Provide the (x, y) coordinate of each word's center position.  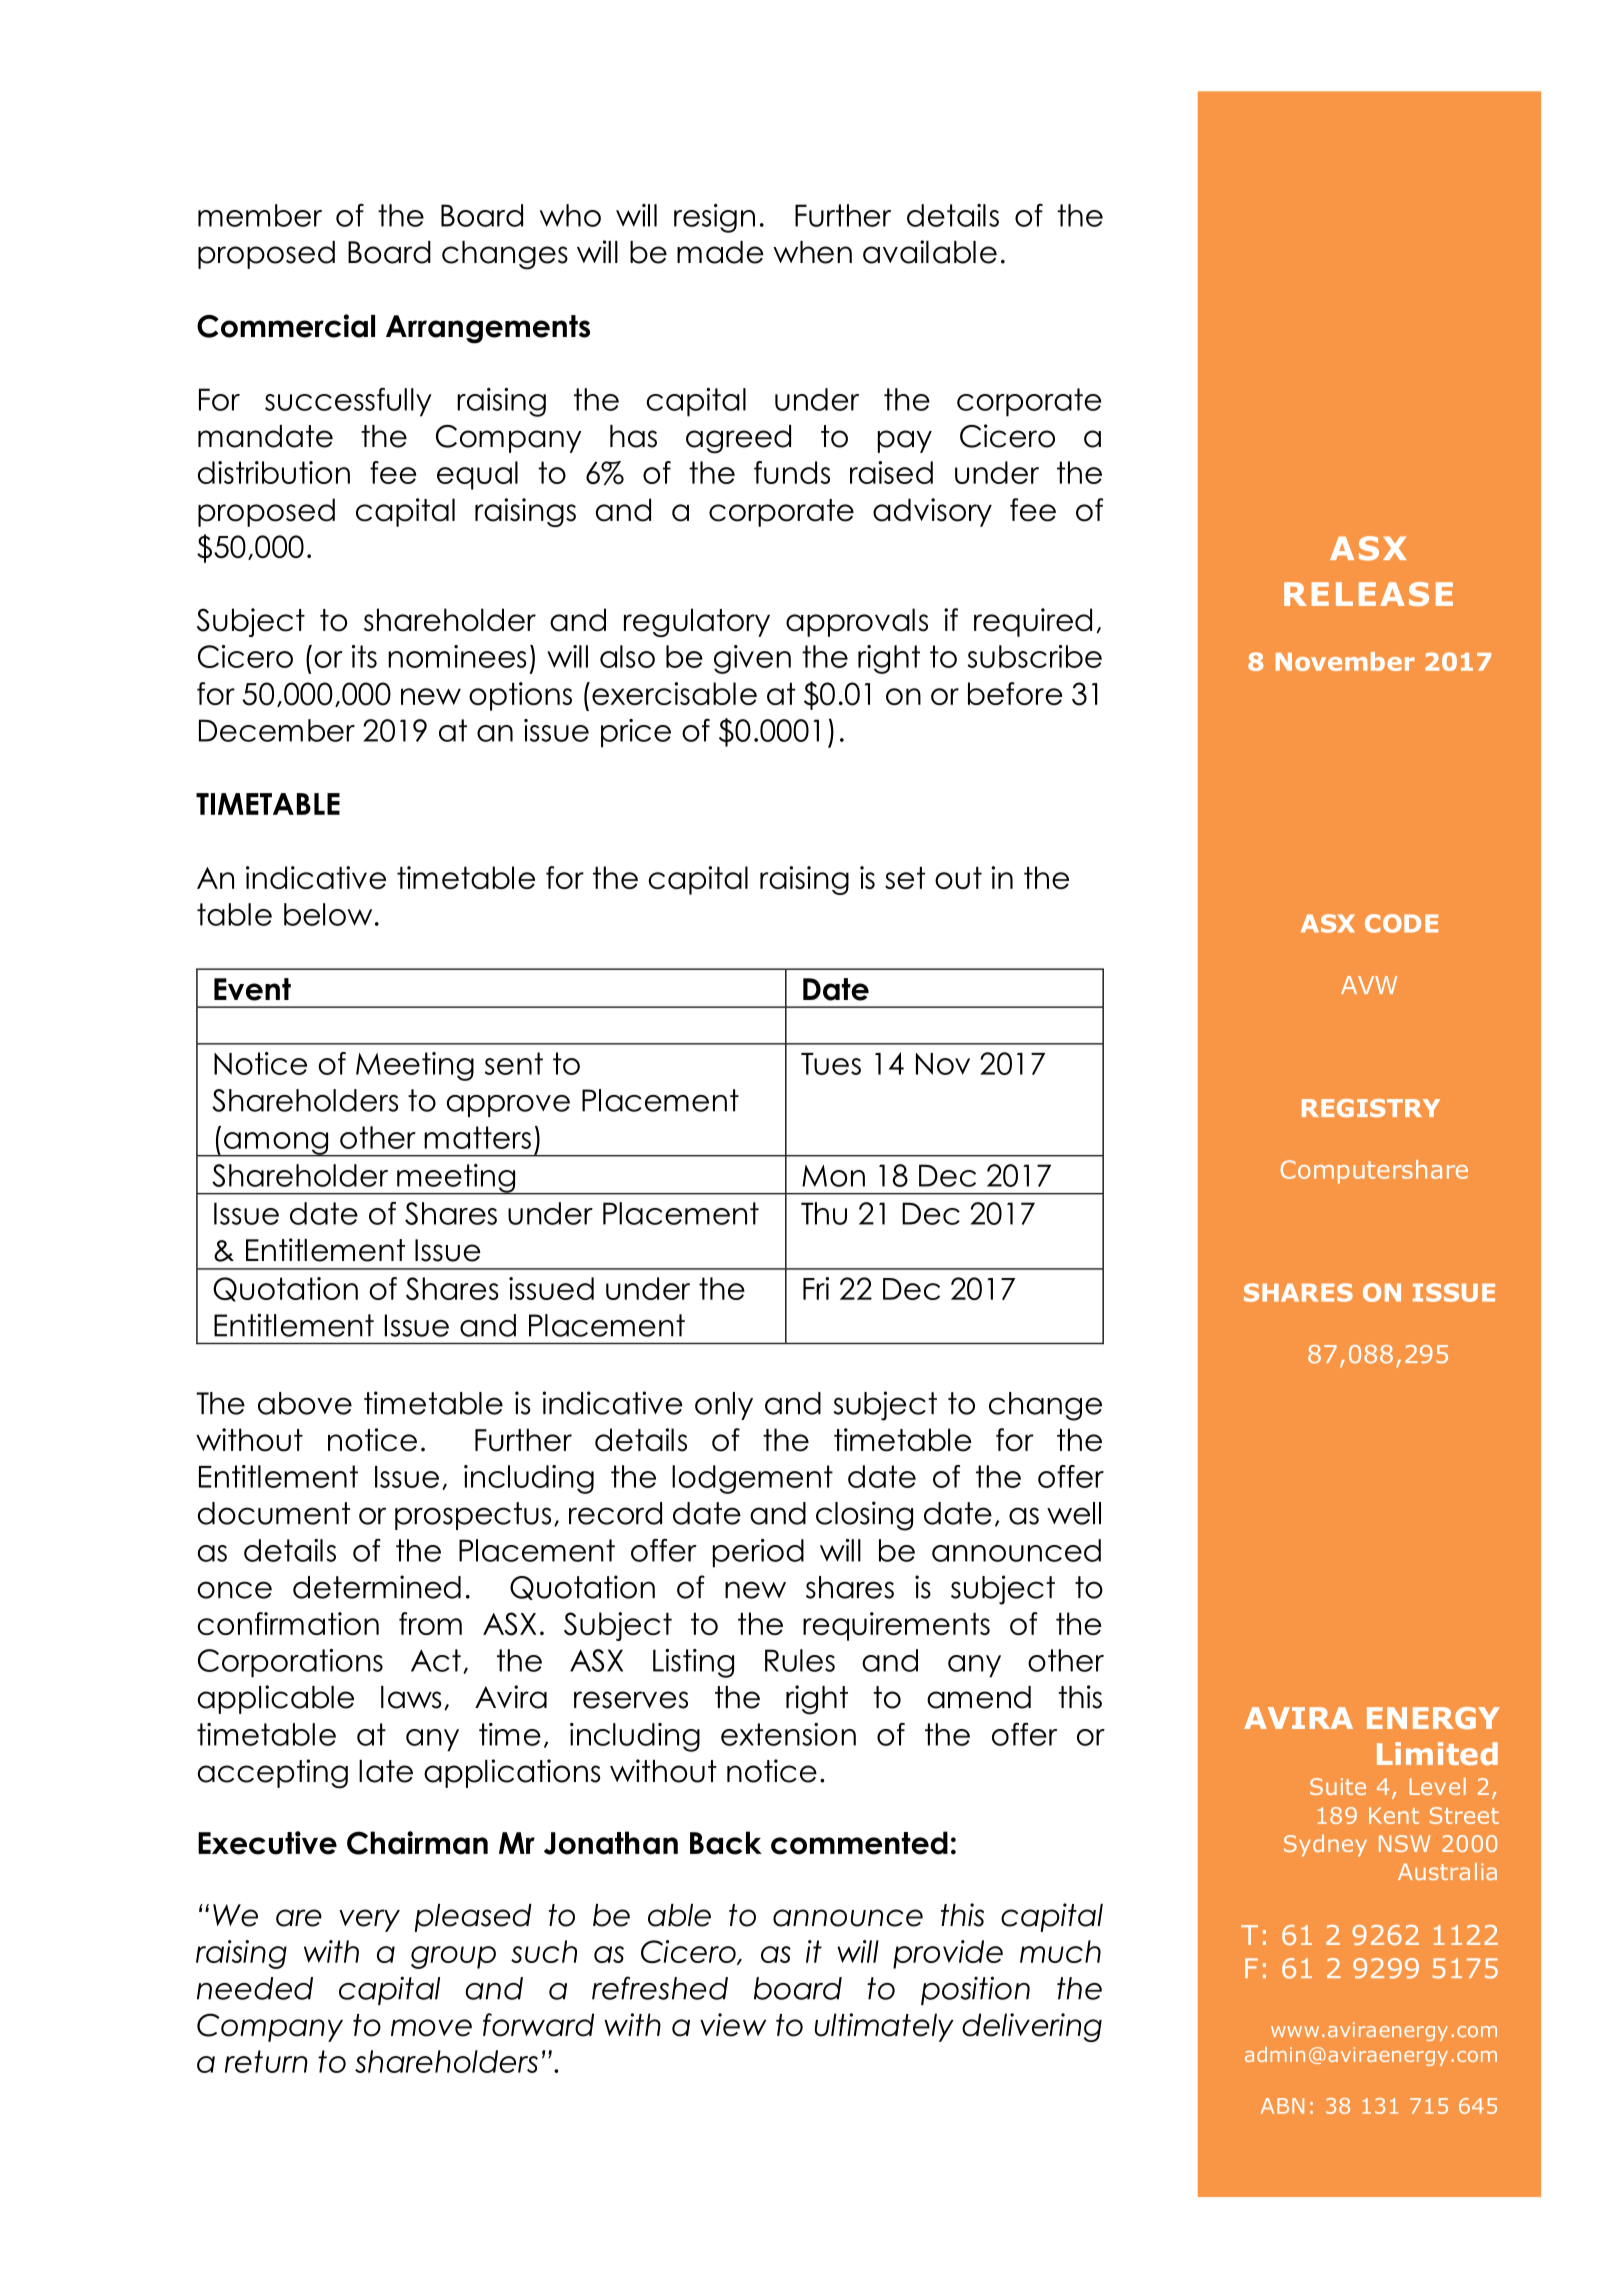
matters (477, 1137)
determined (377, 1587)
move (431, 2028)
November (1345, 661)
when (812, 252)
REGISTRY (1371, 1108)
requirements (896, 1626)
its (364, 656)
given (752, 659)
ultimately (884, 2027)
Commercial (286, 326)
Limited (1437, 1753)
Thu (824, 1213)
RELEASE (1368, 594)
